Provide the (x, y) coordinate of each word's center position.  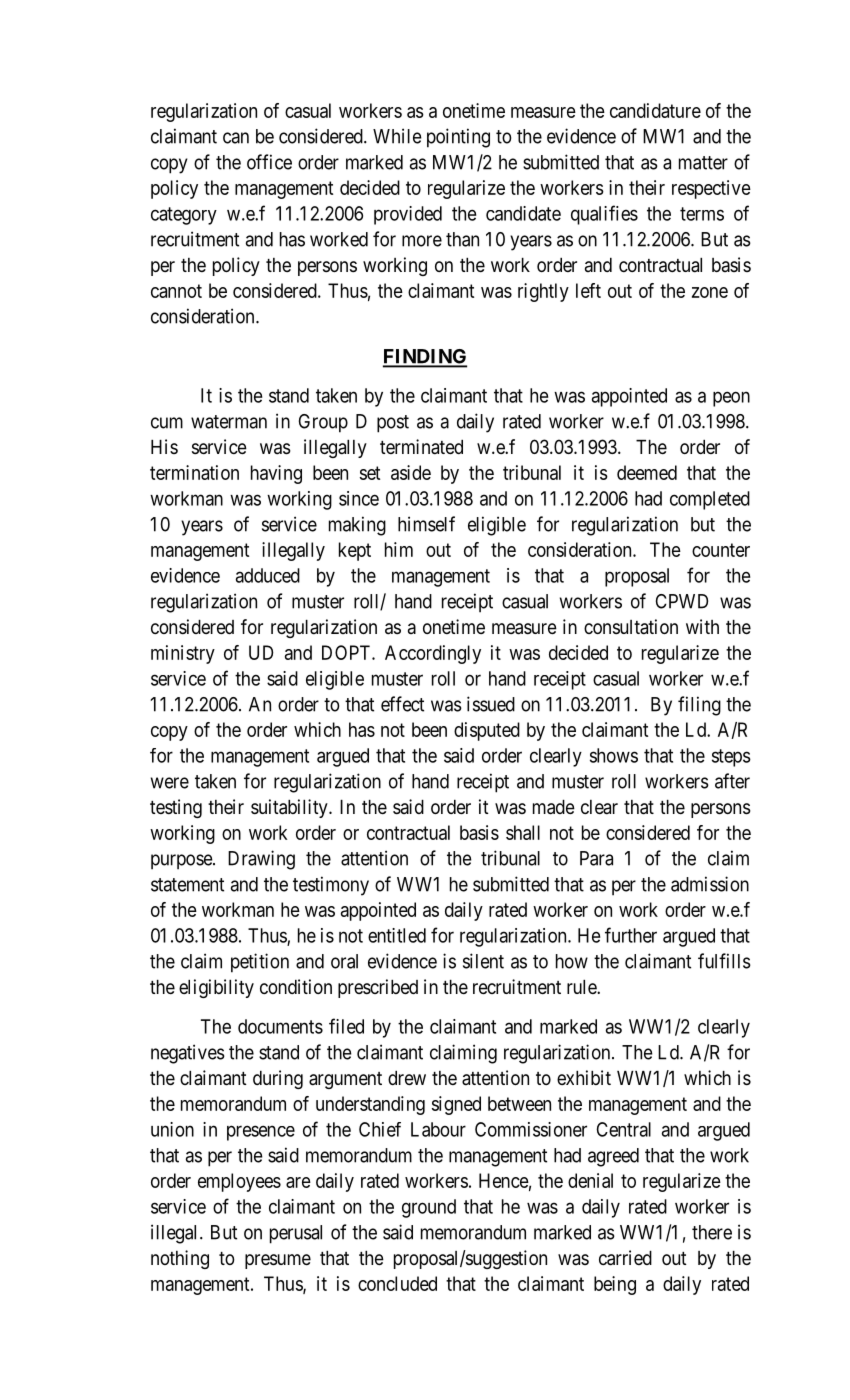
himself (426, 524)
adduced (268, 575)
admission (710, 884)
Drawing (261, 860)
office (269, 162)
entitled (397, 935)
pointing (458, 138)
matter (703, 163)
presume (278, 1261)
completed (710, 500)
